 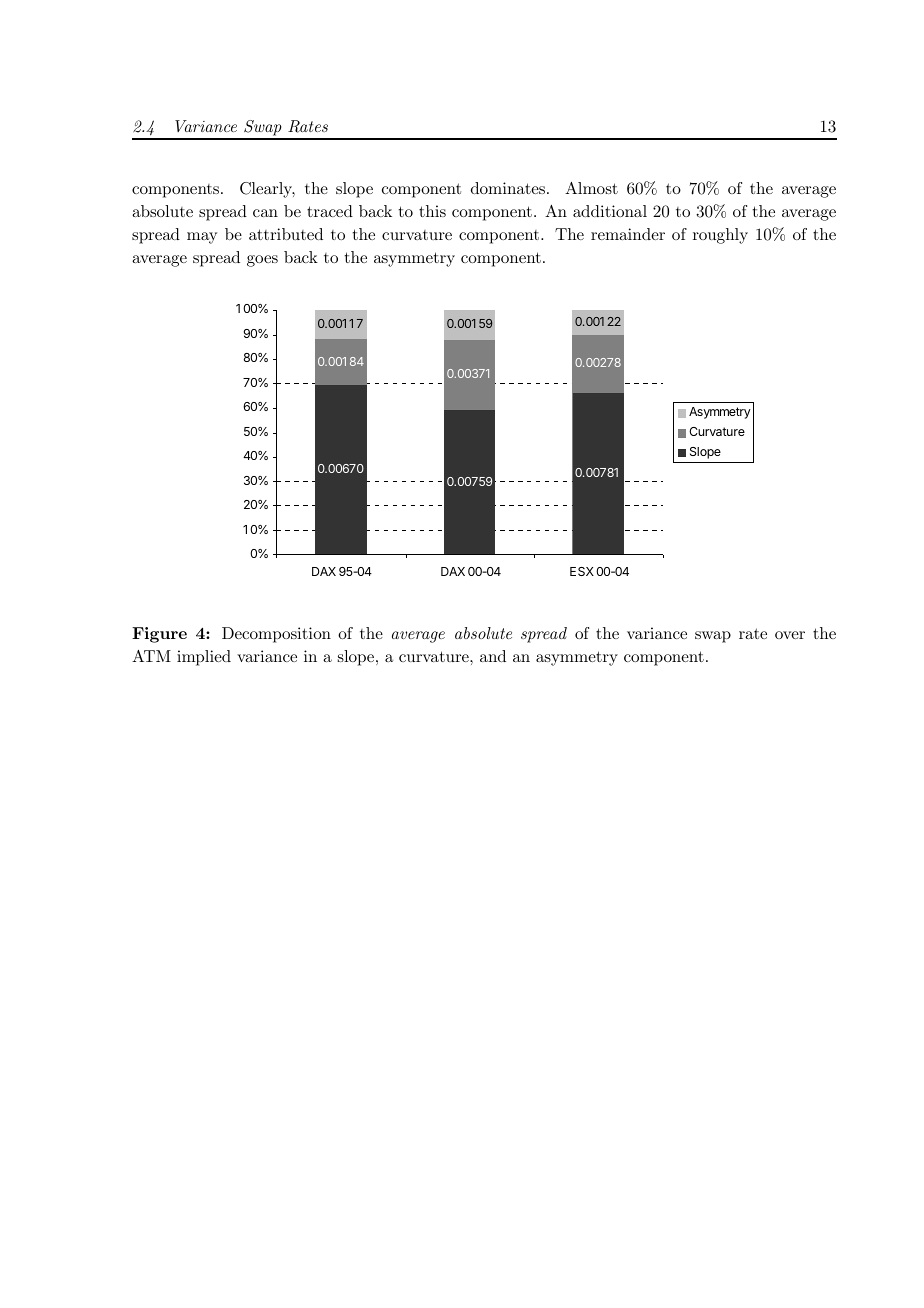 What do you see at coordinates (720, 236) in the document?
I see `roughly` at bounding box center [720, 236].
